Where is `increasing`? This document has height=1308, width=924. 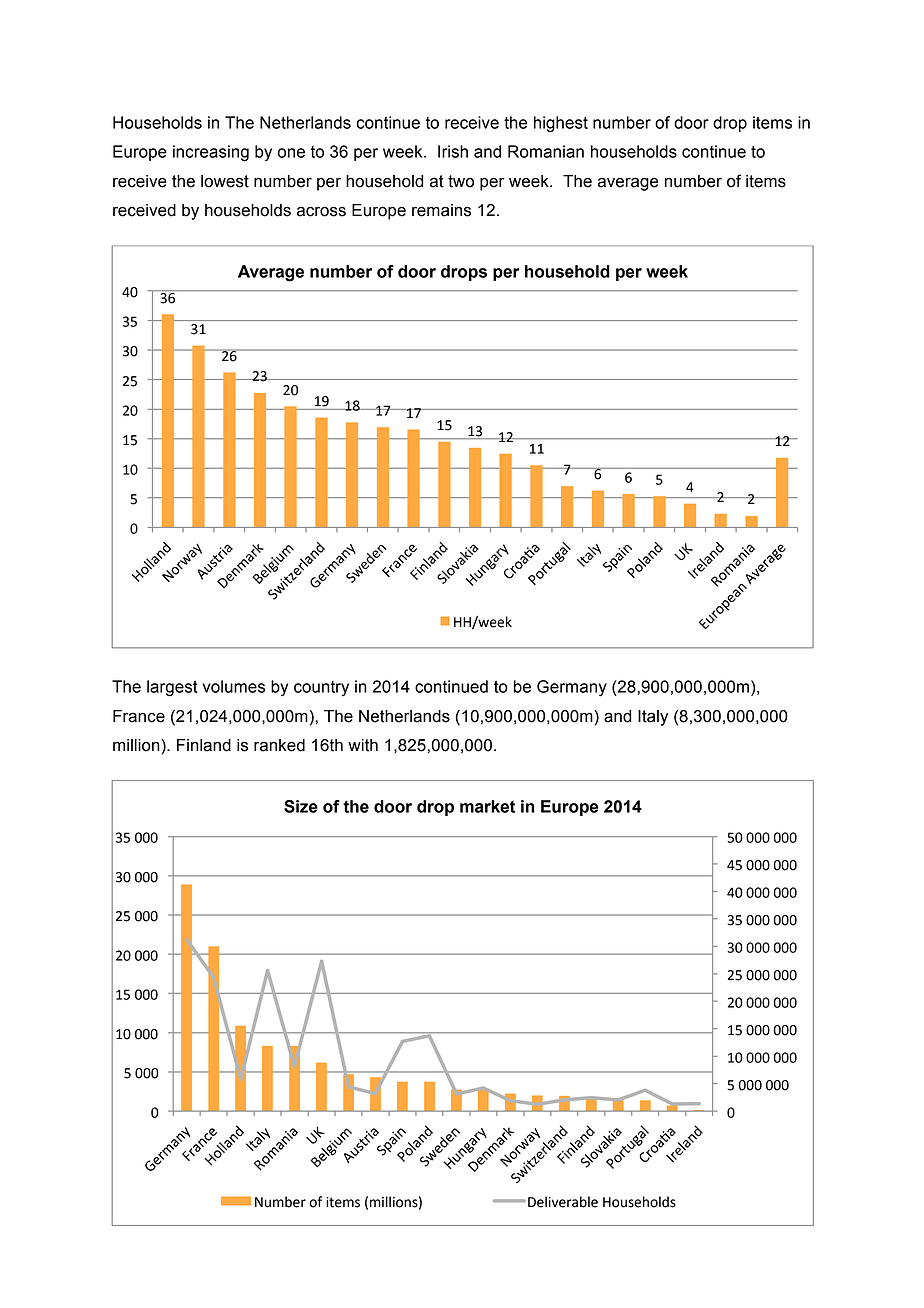 increasing is located at coordinates (211, 153).
